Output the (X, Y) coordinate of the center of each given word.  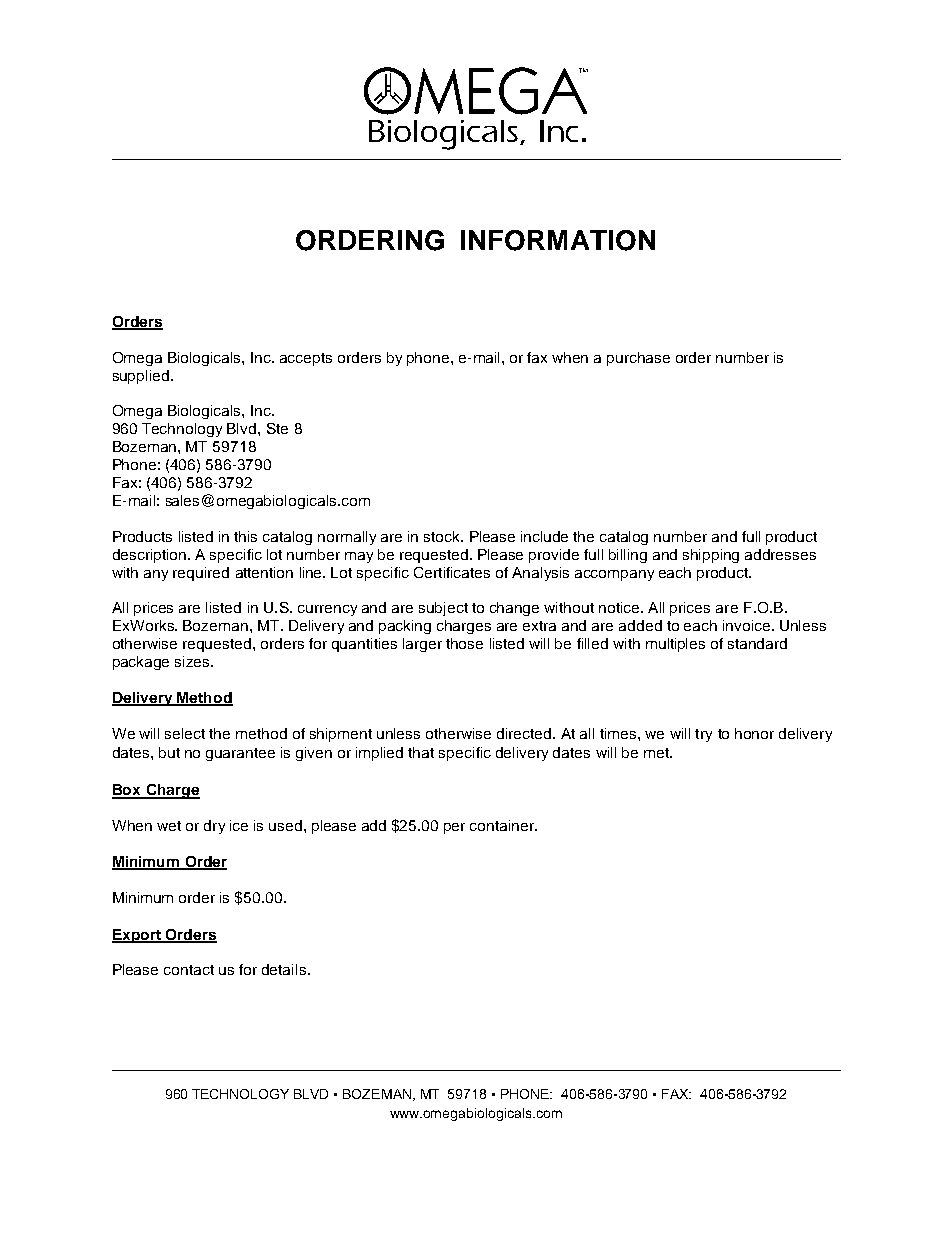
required (201, 574)
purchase (638, 359)
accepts (306, 359)
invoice (748, 625)
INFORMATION (558, 240)
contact (189, 970)
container (503, 825)
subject (443, 609)
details (284, 969)
